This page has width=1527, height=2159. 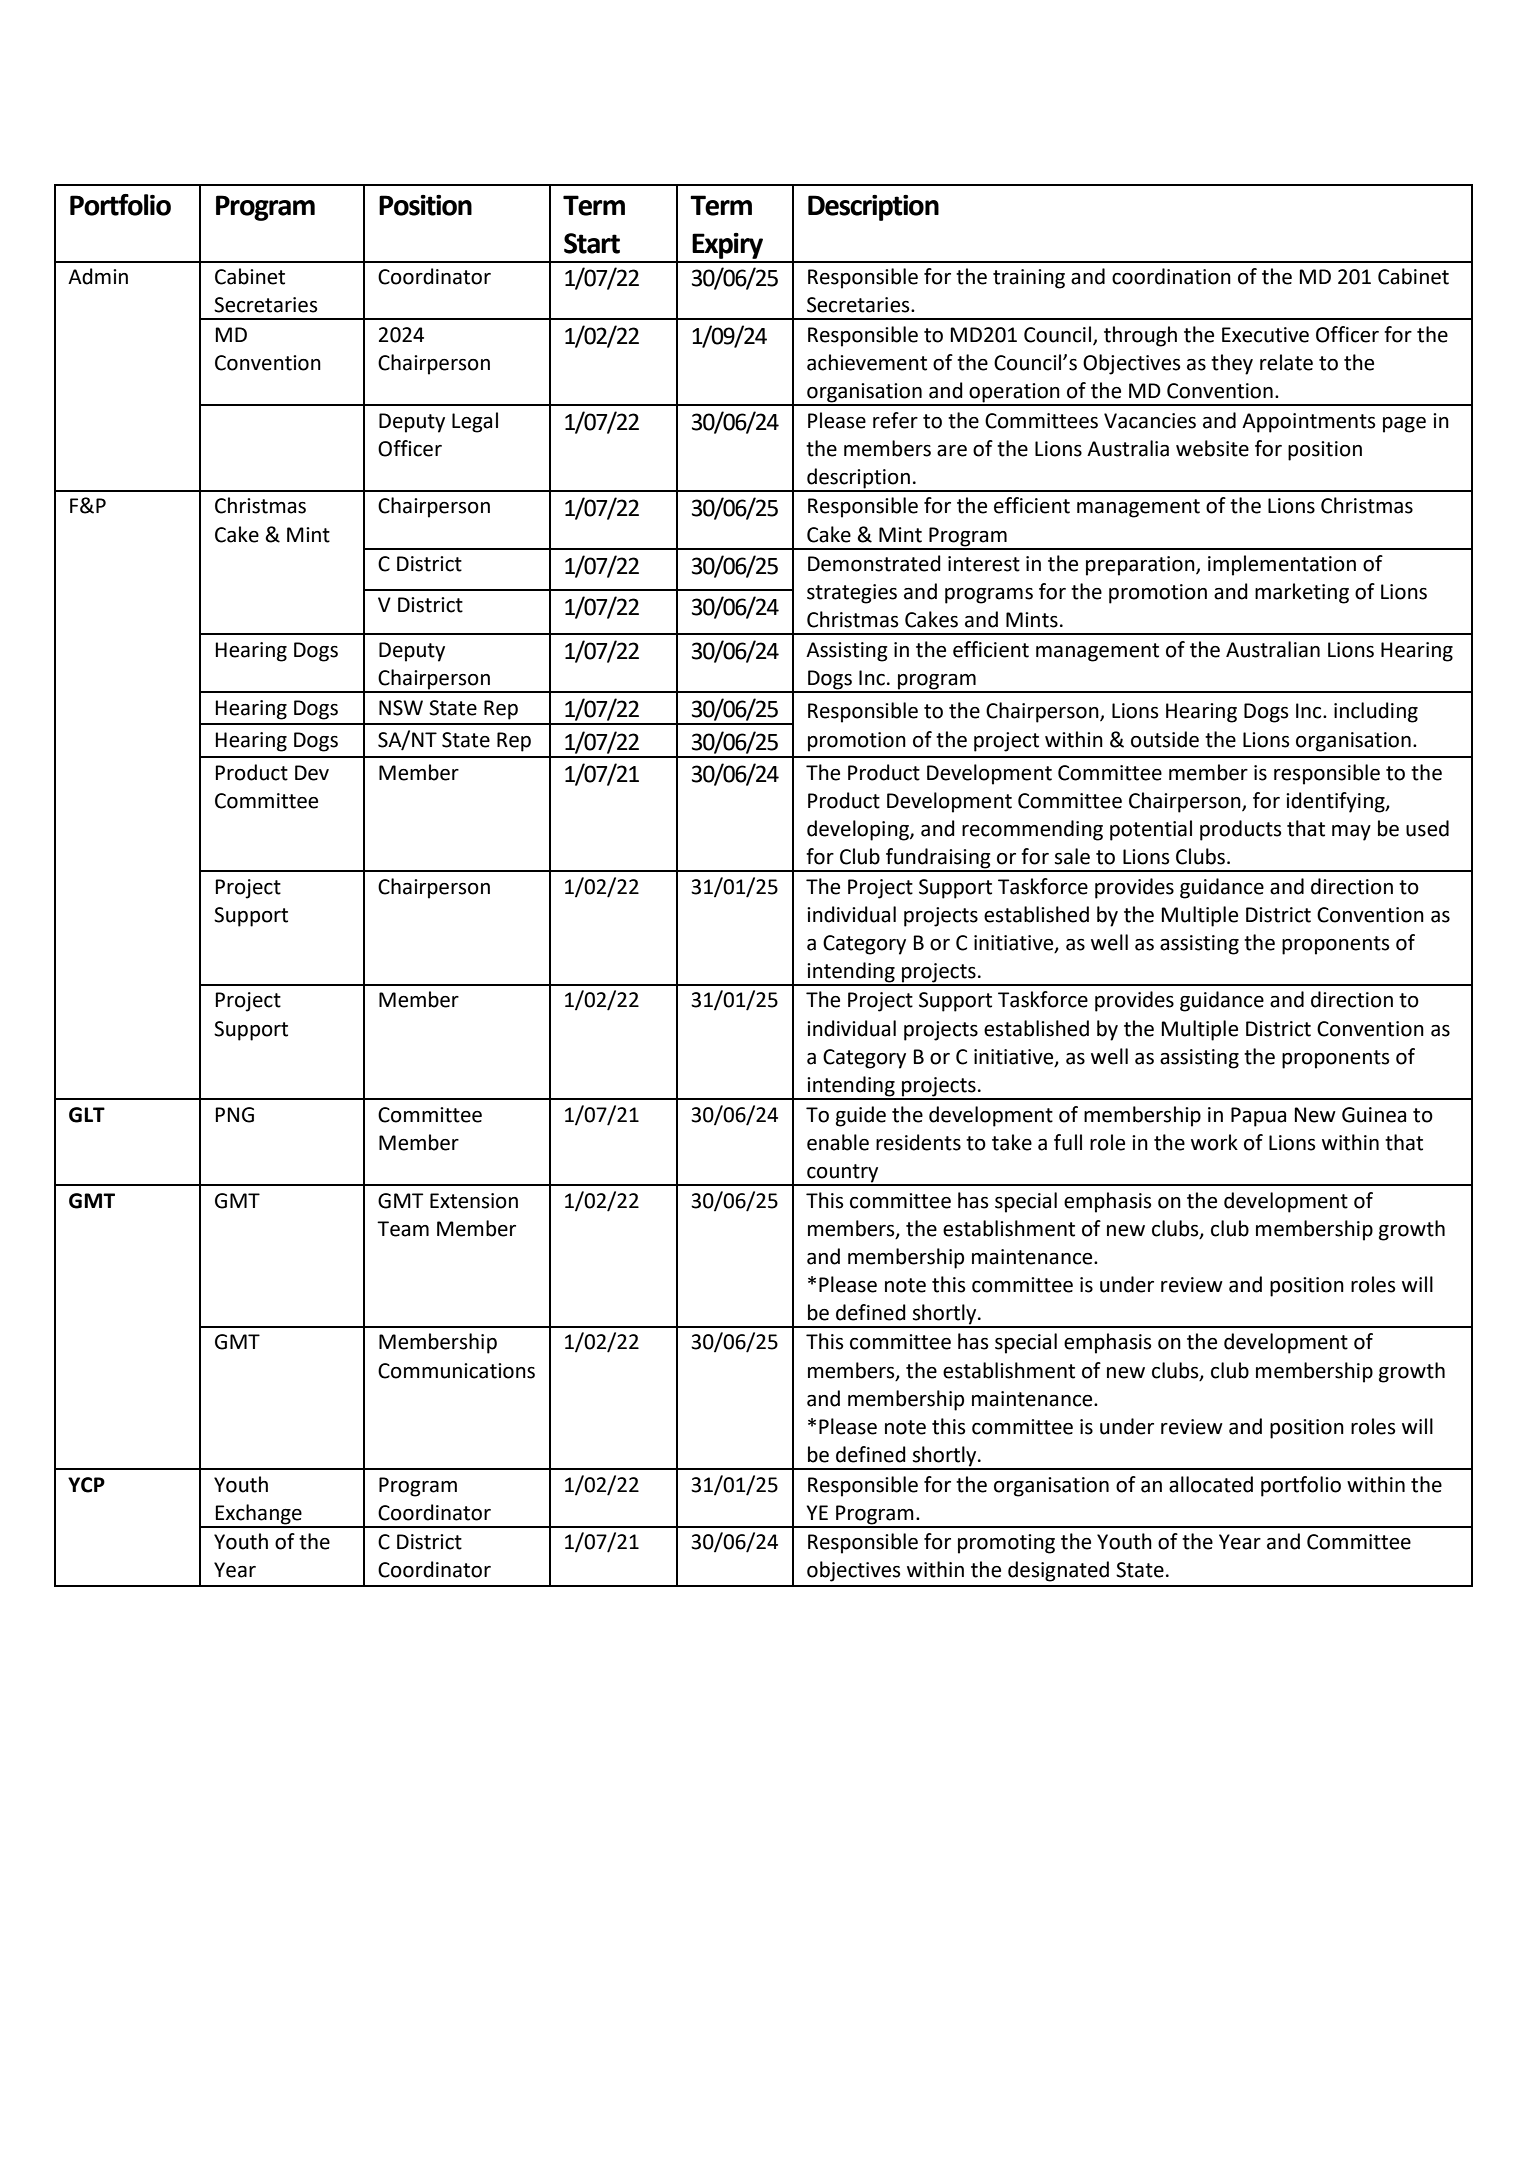 I want to click on promoting, so click(x=1006, y=1544).
